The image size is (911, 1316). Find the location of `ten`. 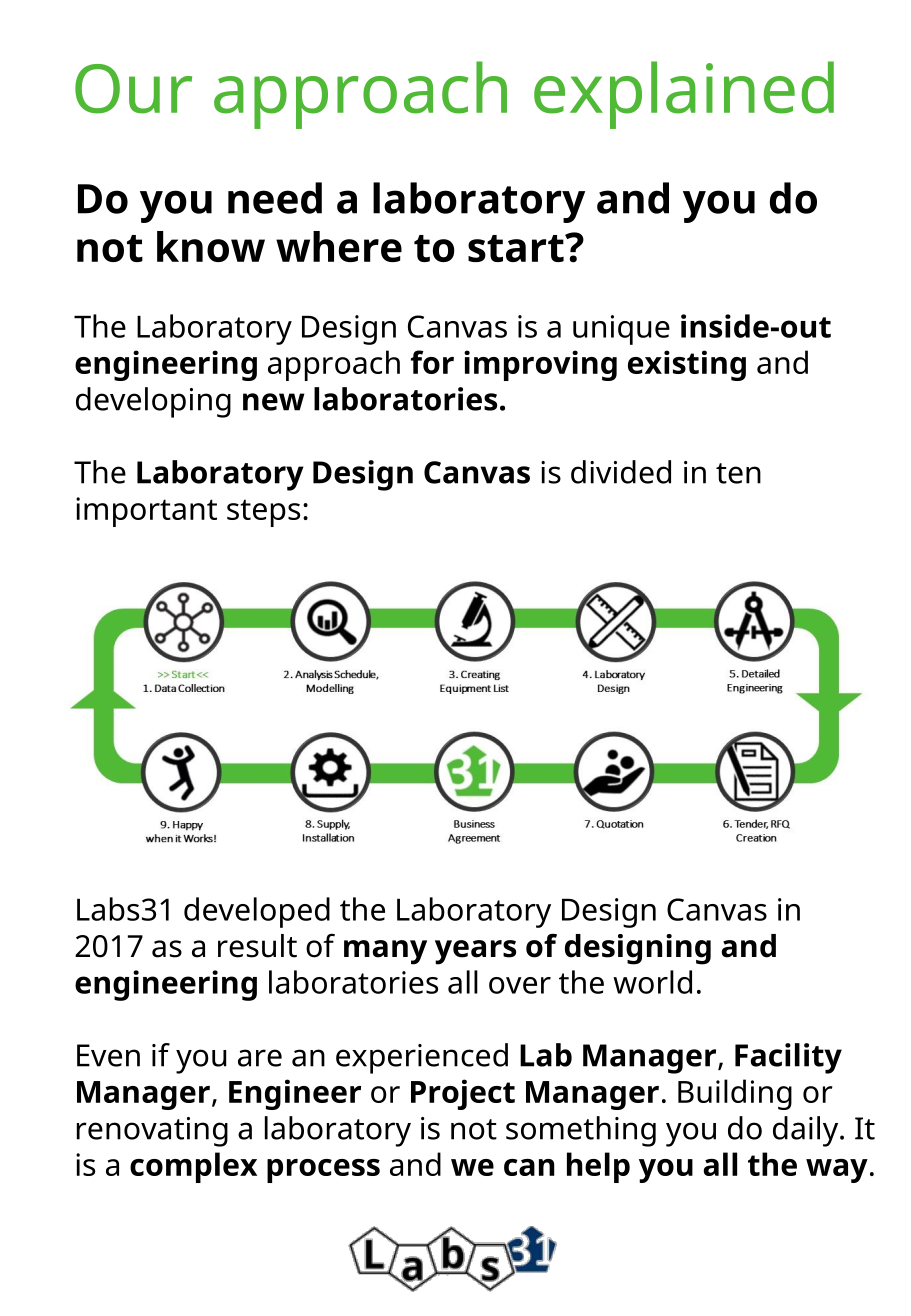

ten is located at coordinates (738, 473).
